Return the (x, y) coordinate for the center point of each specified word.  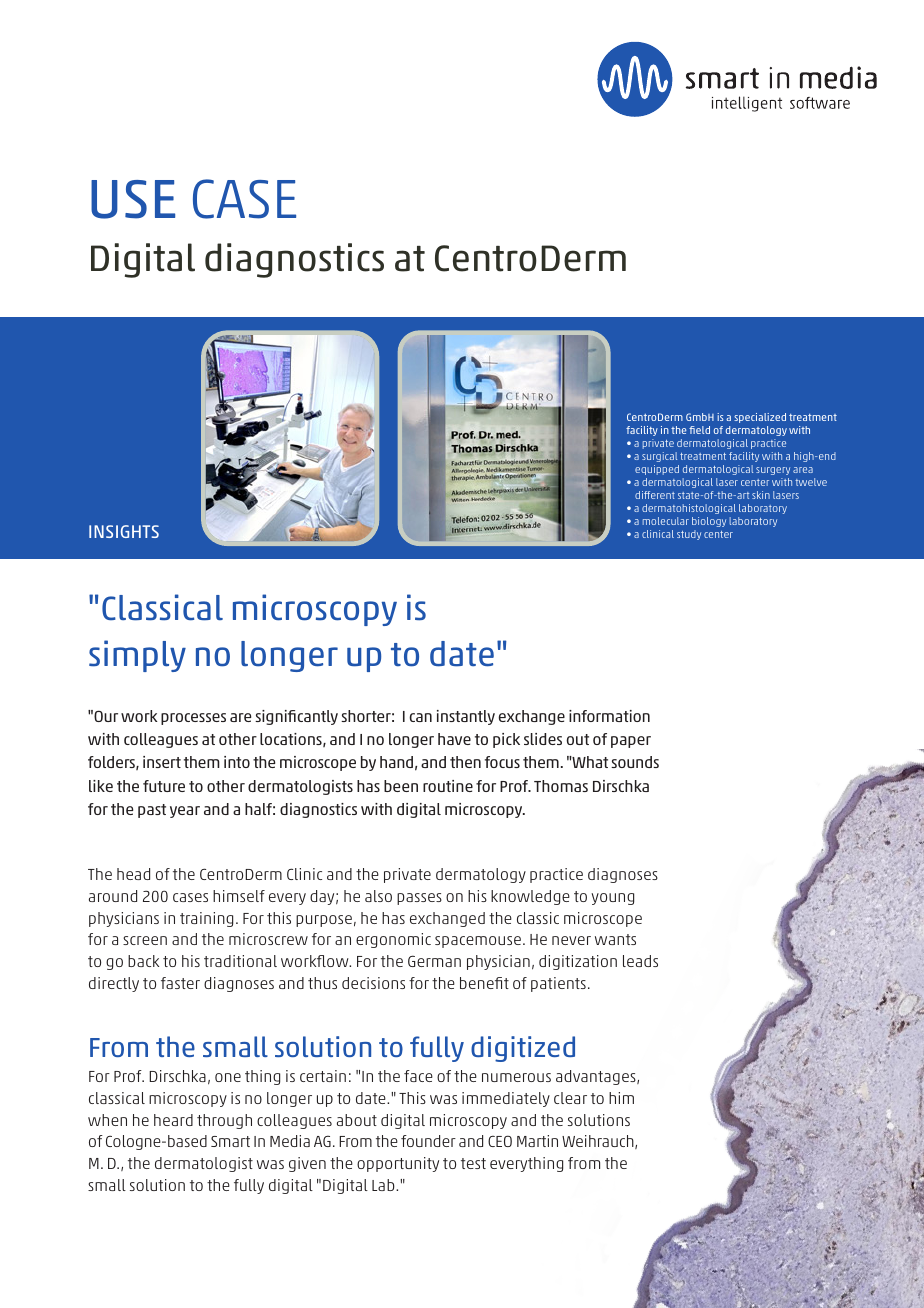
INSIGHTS (124, 531)
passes (419, 899)
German (434, 961)
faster (180, 983)
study (689, 535)
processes (193, 719)
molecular (666, 521)
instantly (466, 717)
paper (631, 742)
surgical (659, 457)
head (133, 874)
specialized (760, 418)
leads (640, 961)
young (612, 899)
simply (137, 656)
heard (173, 1120)
